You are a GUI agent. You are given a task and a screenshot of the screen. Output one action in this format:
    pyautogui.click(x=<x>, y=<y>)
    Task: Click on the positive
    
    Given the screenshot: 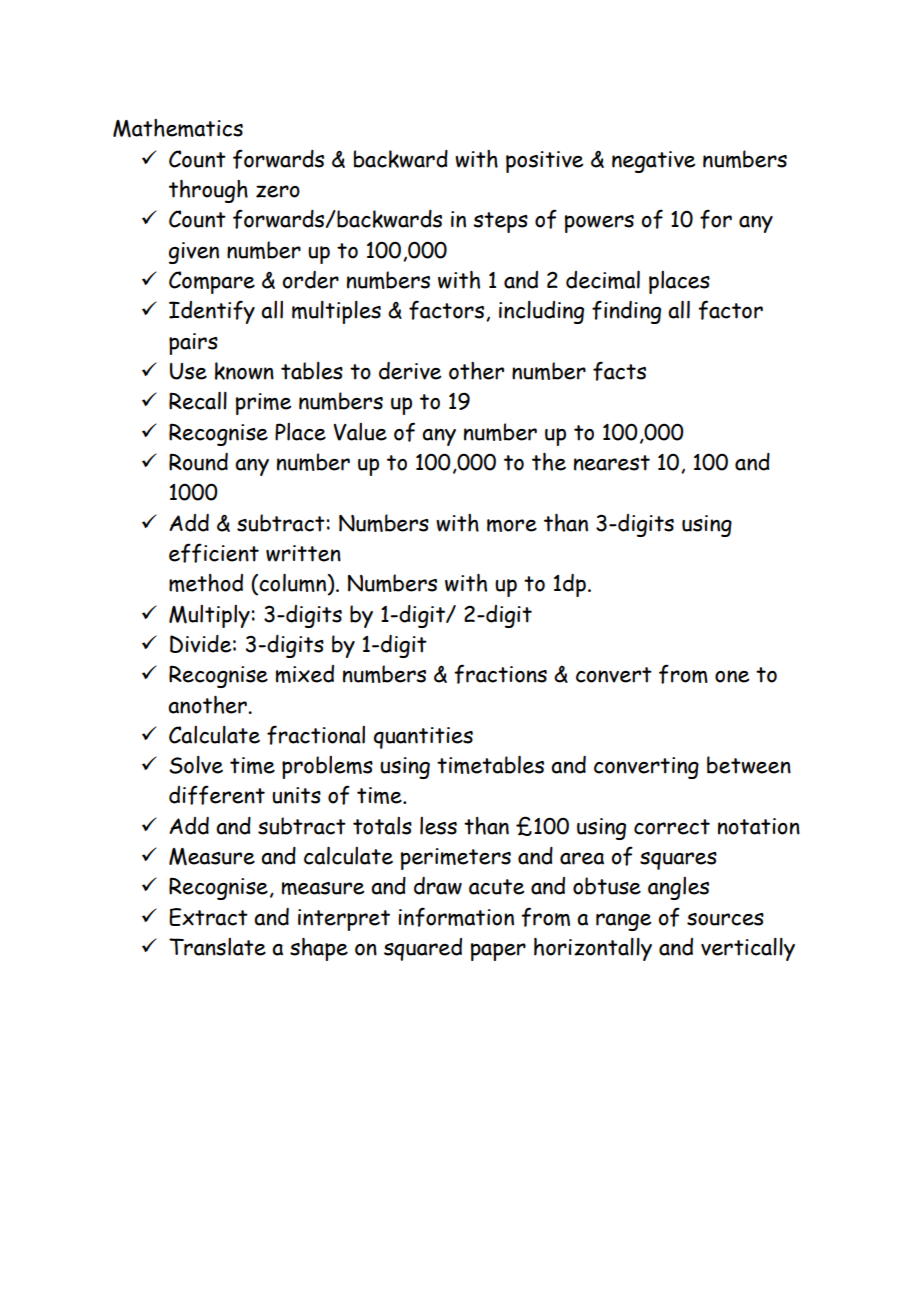 What is the action you would take?
    pyautogui.click(x=544, y=162)
